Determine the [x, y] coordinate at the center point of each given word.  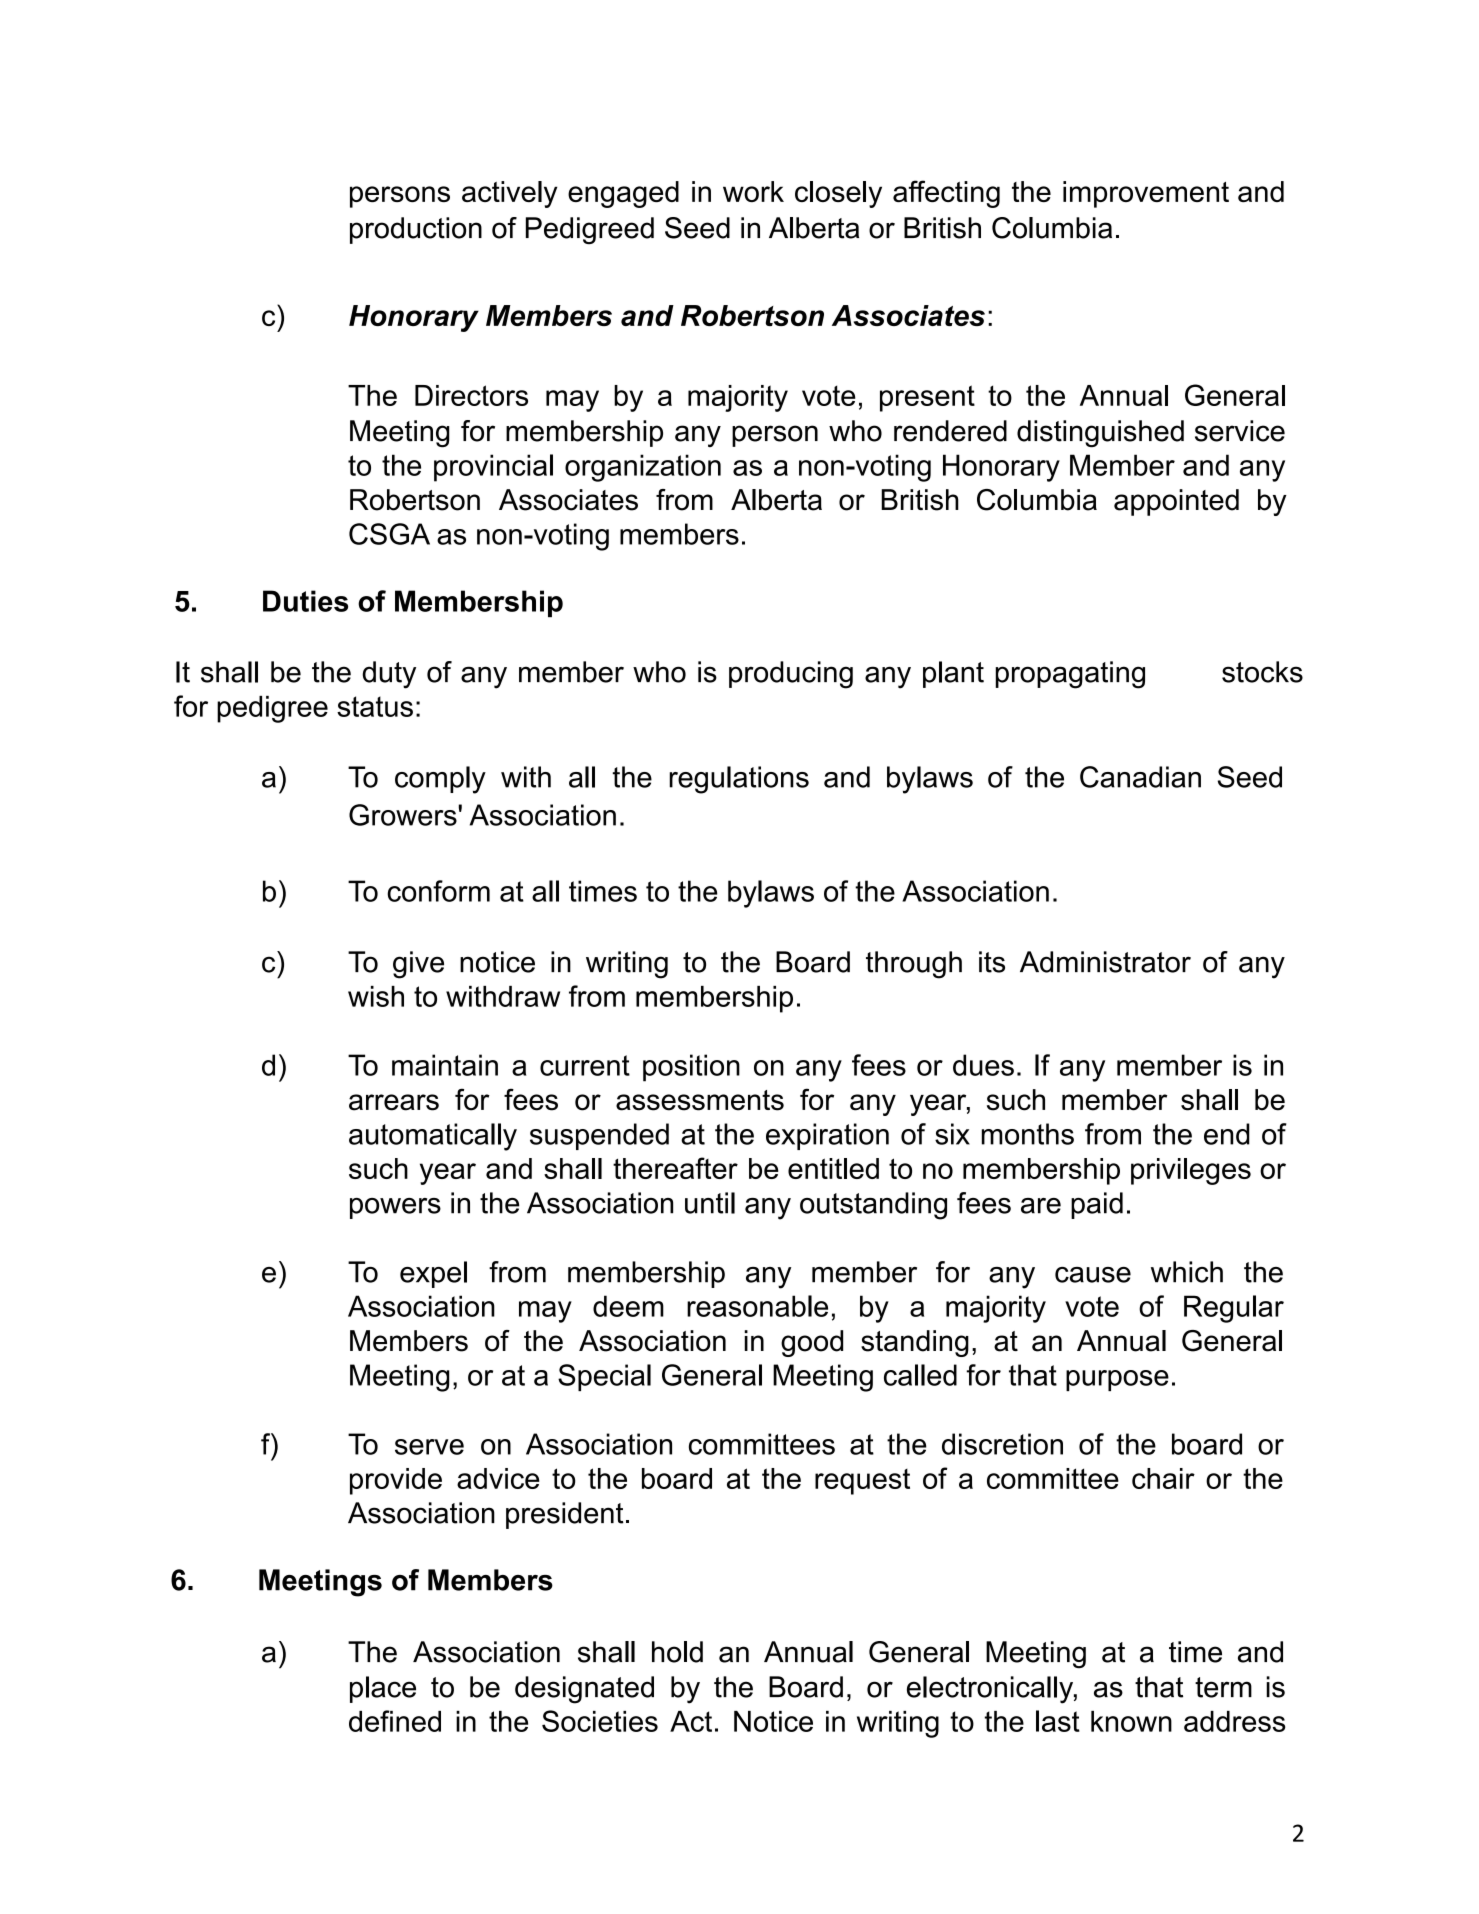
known [1131, 1721]
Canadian [1140, 777]
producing [791, 675]
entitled [833, 1168]
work [753, 191]
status [375, 706]
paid [1097, 1205]
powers [395, 1208]
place [383, 1689]
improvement [1146, 194]
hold [677, 1652]
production [416, 230]
